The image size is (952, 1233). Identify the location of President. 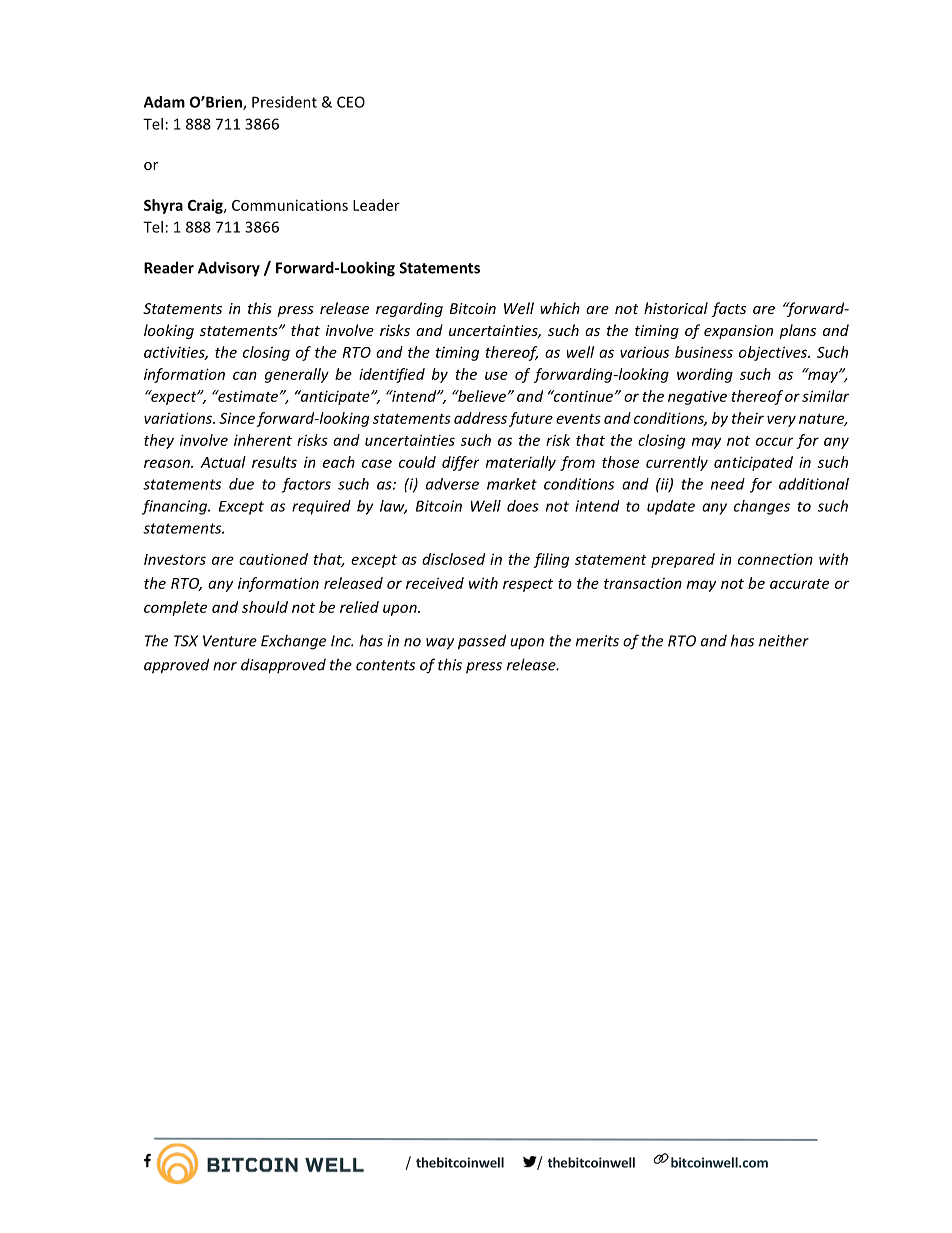
(284, 102).
